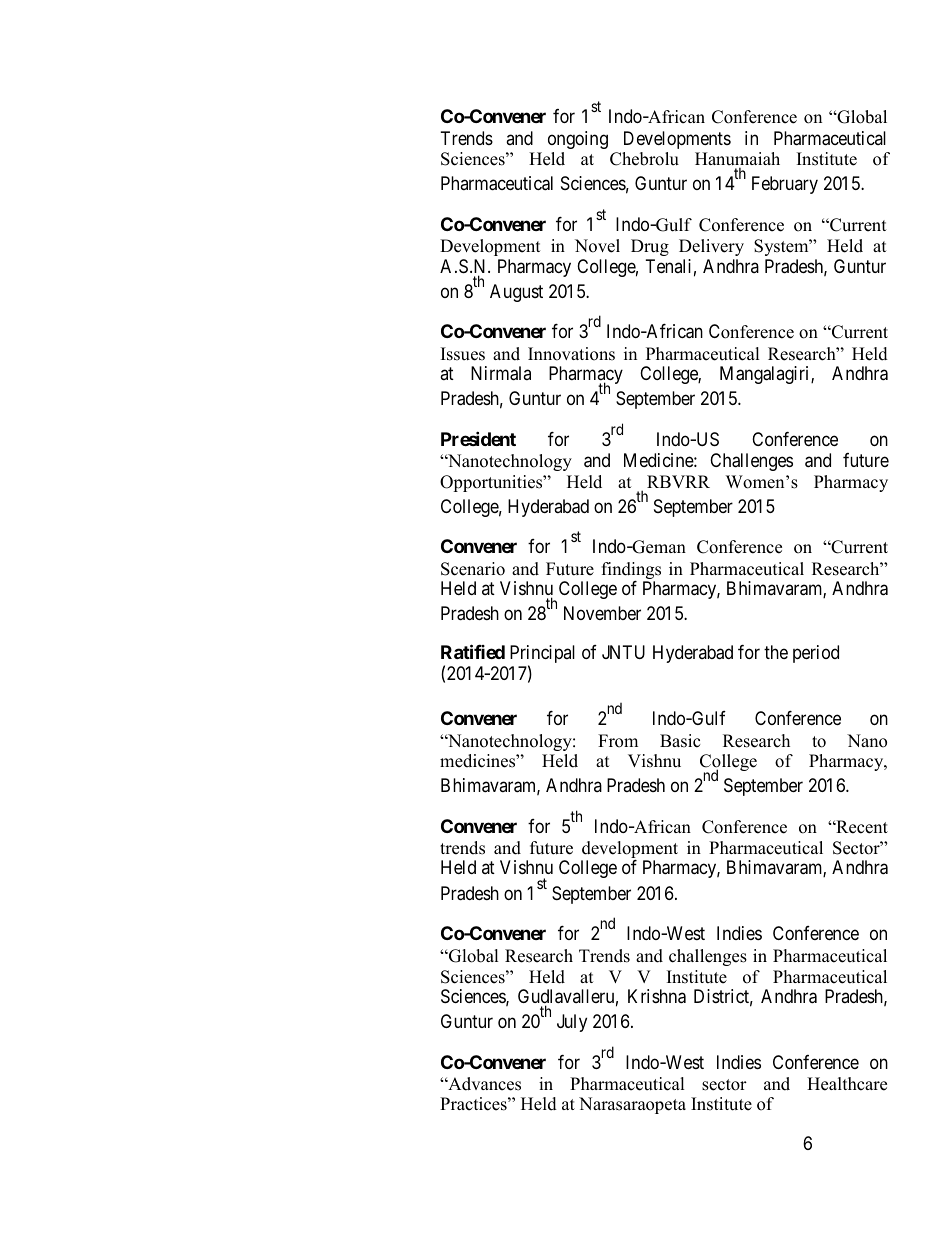 The image size is (952, 1233). What do you see at coordinates (816, 654) in the page?
I see `period` at bounding box center [816, 654].
